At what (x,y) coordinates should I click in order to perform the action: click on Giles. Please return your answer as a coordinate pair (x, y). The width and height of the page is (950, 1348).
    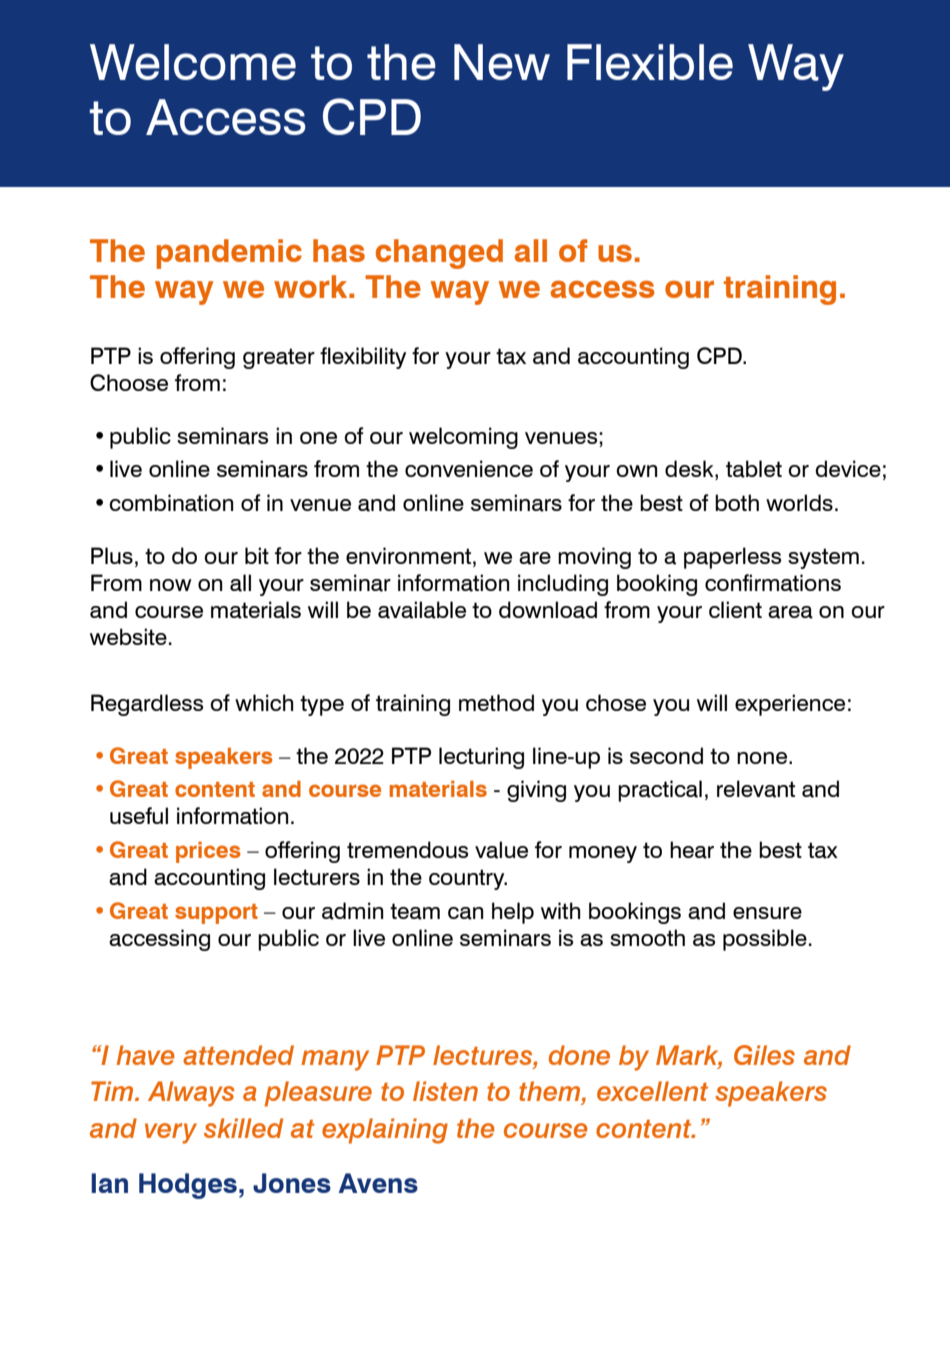
    Looking at the image, I should click on (764, 1055).
